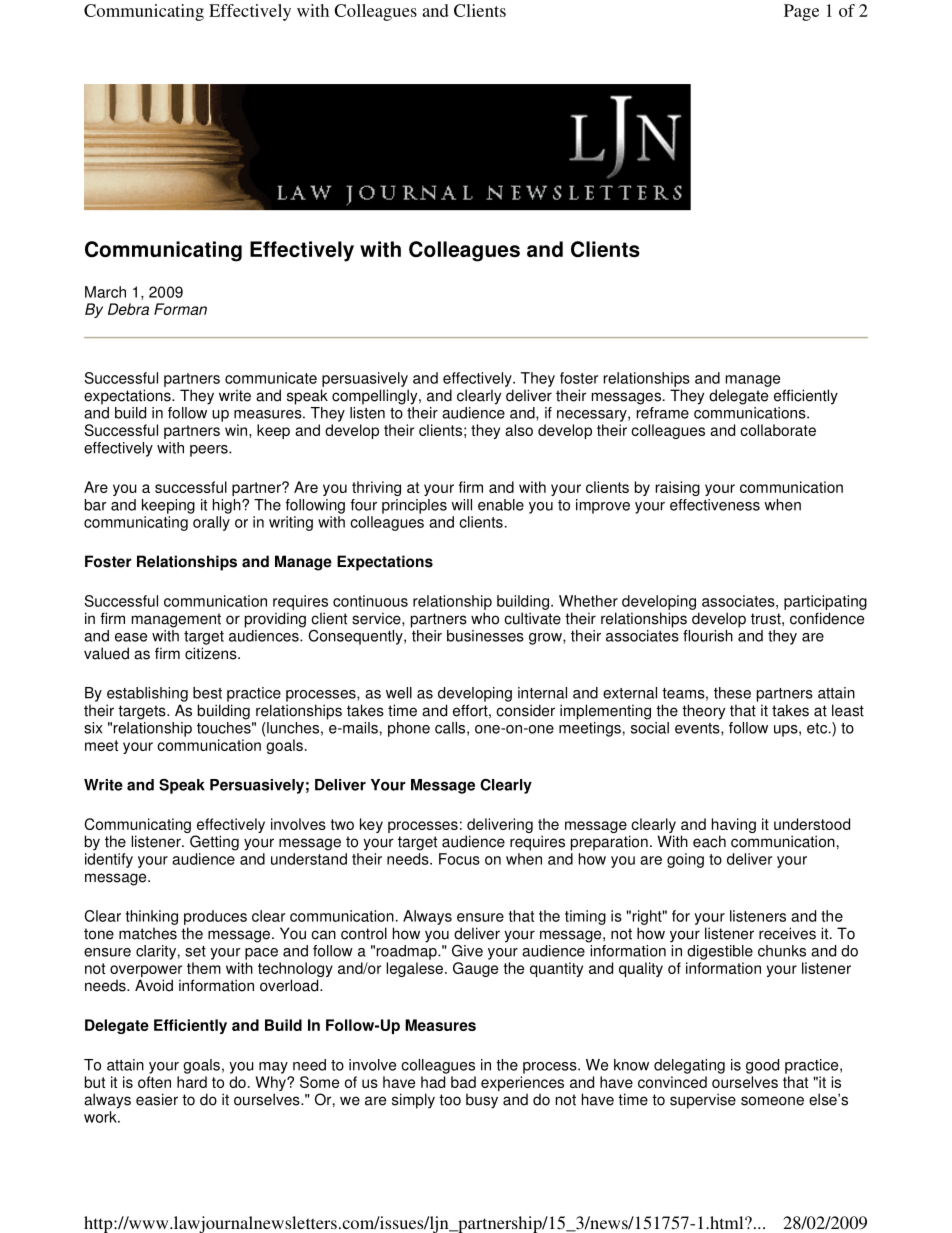  Describe the element at coordinates (105, 292) in the image. I see `March` at that location.
